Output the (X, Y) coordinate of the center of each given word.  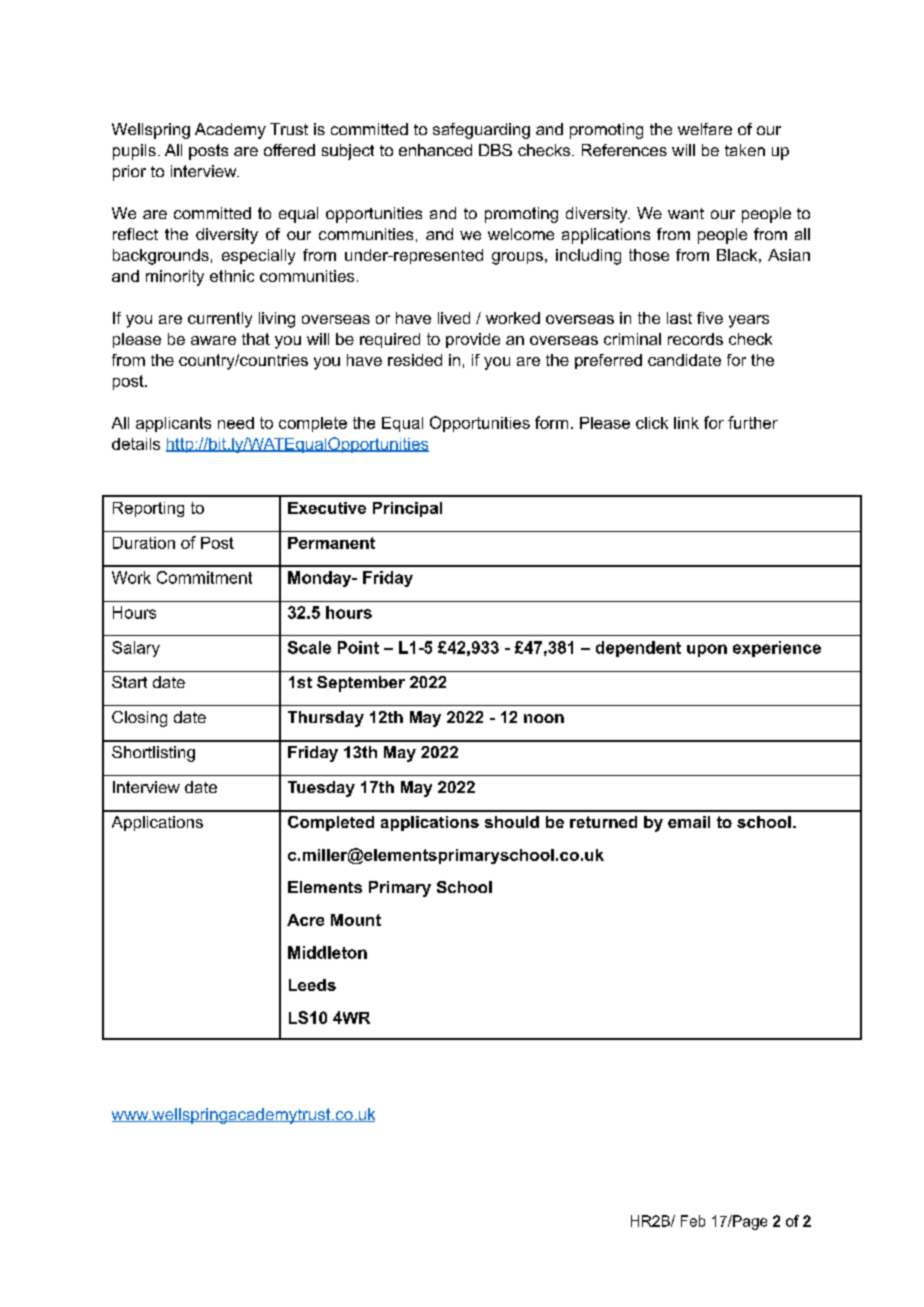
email (689, 822)
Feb (693, 1221)
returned (603, 822)
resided (415, 360)
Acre (305, 920)
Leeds (312, 985)
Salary (136, 649)
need (236, 423)
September (361, 684)
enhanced (435, 150)
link (686, 423)
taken (745, 150)
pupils (134, 152)
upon (707, 650)
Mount (356, 920)
